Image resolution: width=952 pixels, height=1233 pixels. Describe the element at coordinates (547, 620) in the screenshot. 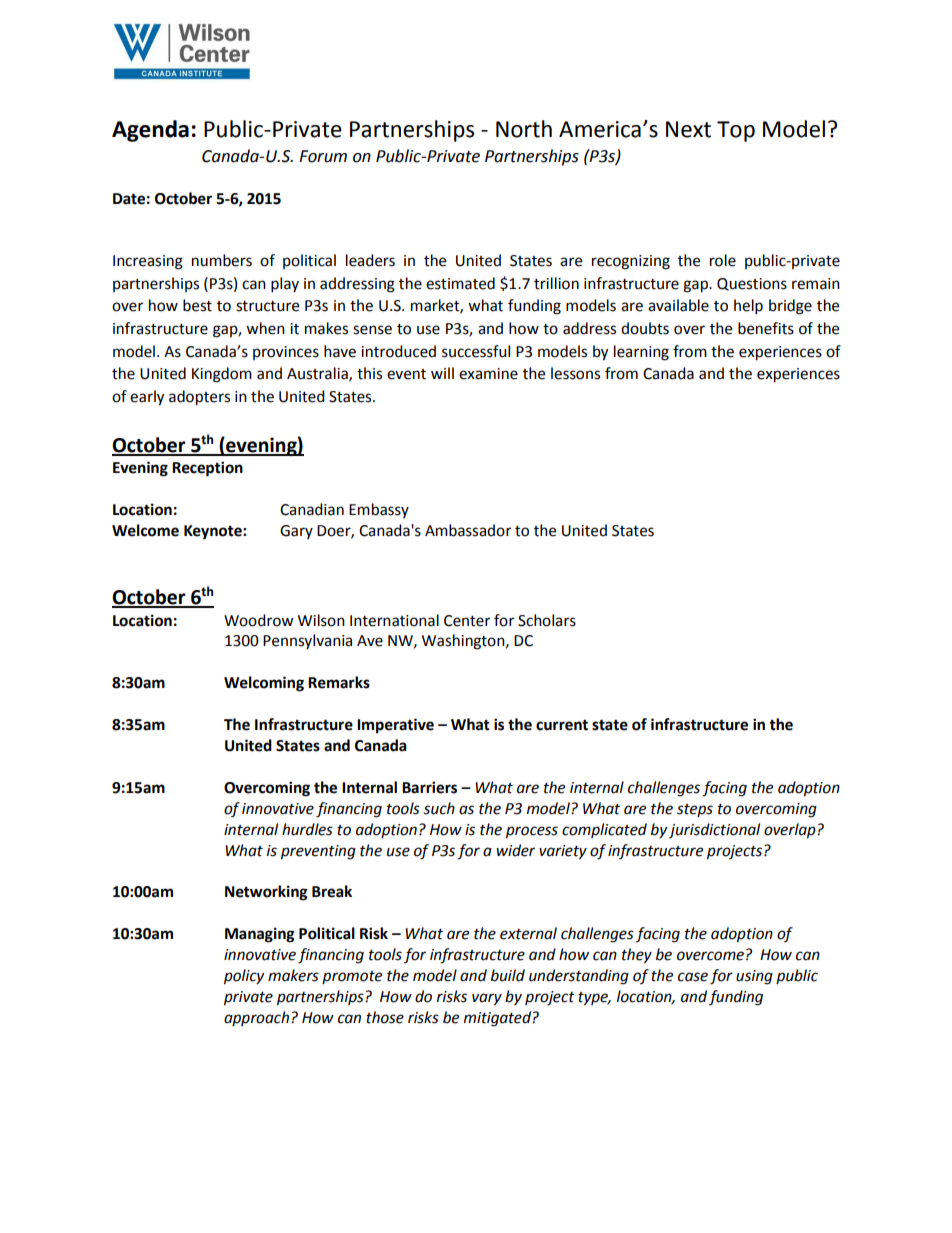

I see `Scholars` at that location.
